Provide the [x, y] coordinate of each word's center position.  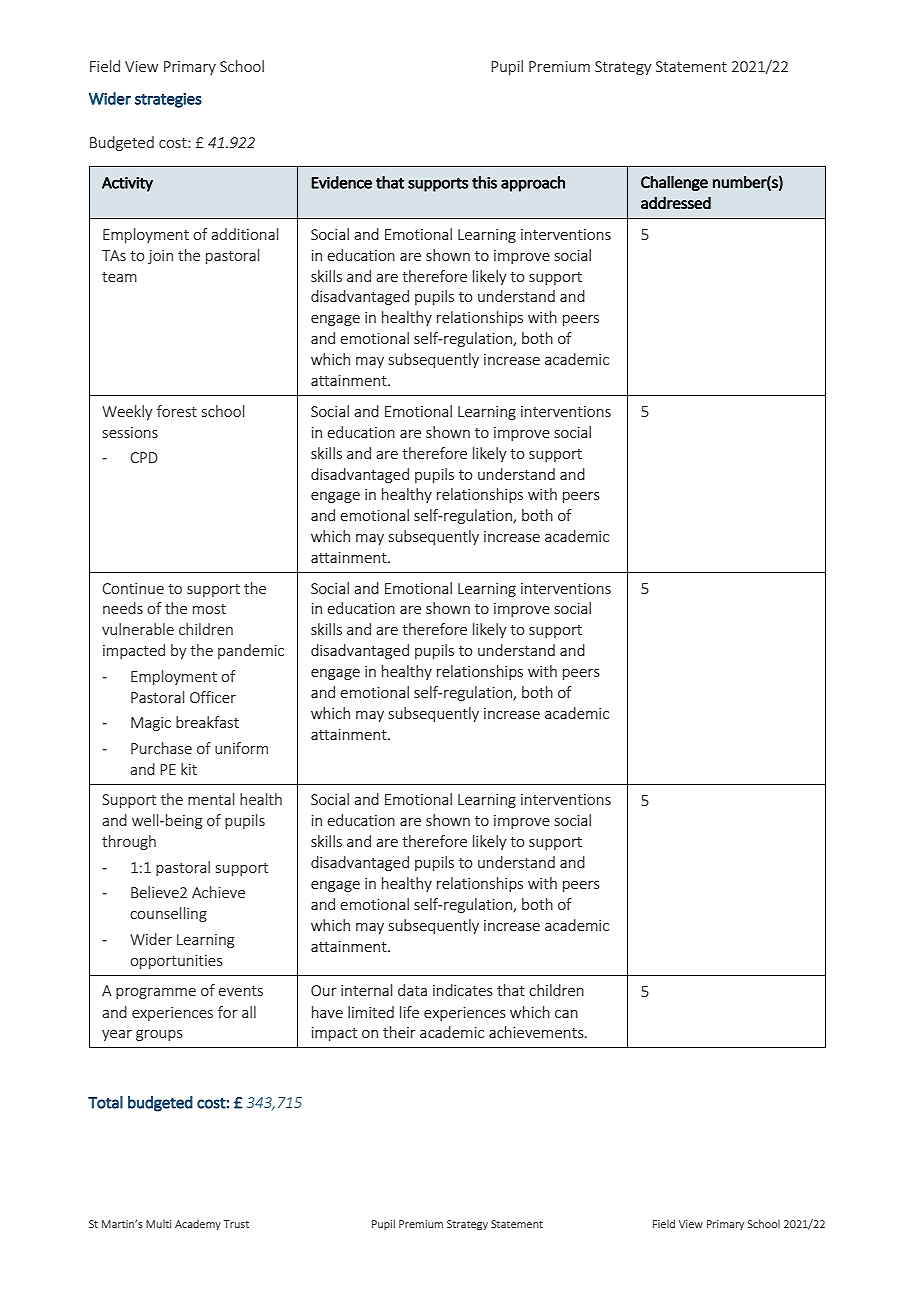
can [566, 1014]
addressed [676, 202]
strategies [168, 100]
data [412, 990]
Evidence [341, 182]
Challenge [674, 183]
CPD [144, 457]
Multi [159, 1224]
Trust [236, 1224]
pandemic [251, 651]
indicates [463, 990]
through [129, 842]
